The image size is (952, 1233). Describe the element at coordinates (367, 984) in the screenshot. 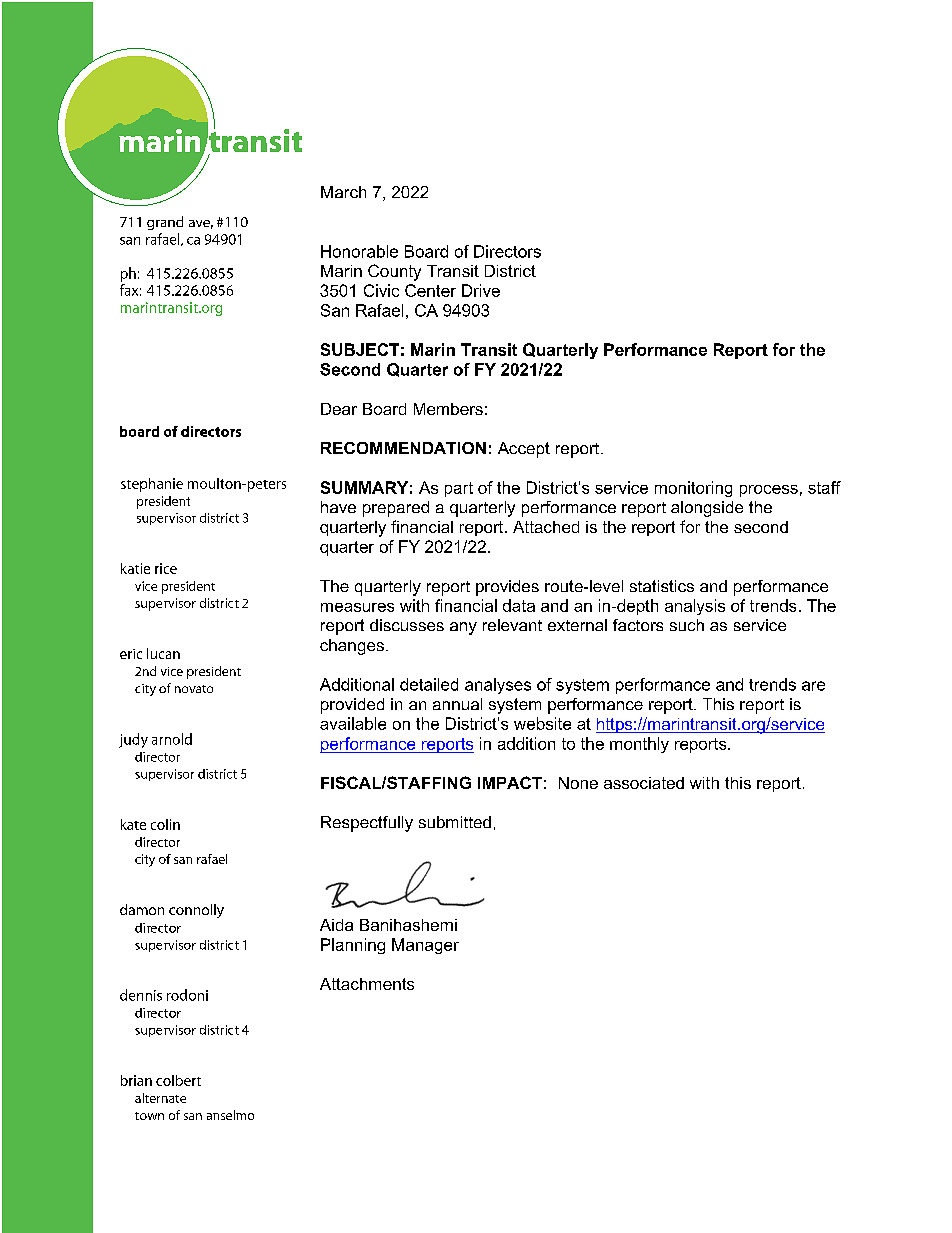

I see `Attachments` at that location.
